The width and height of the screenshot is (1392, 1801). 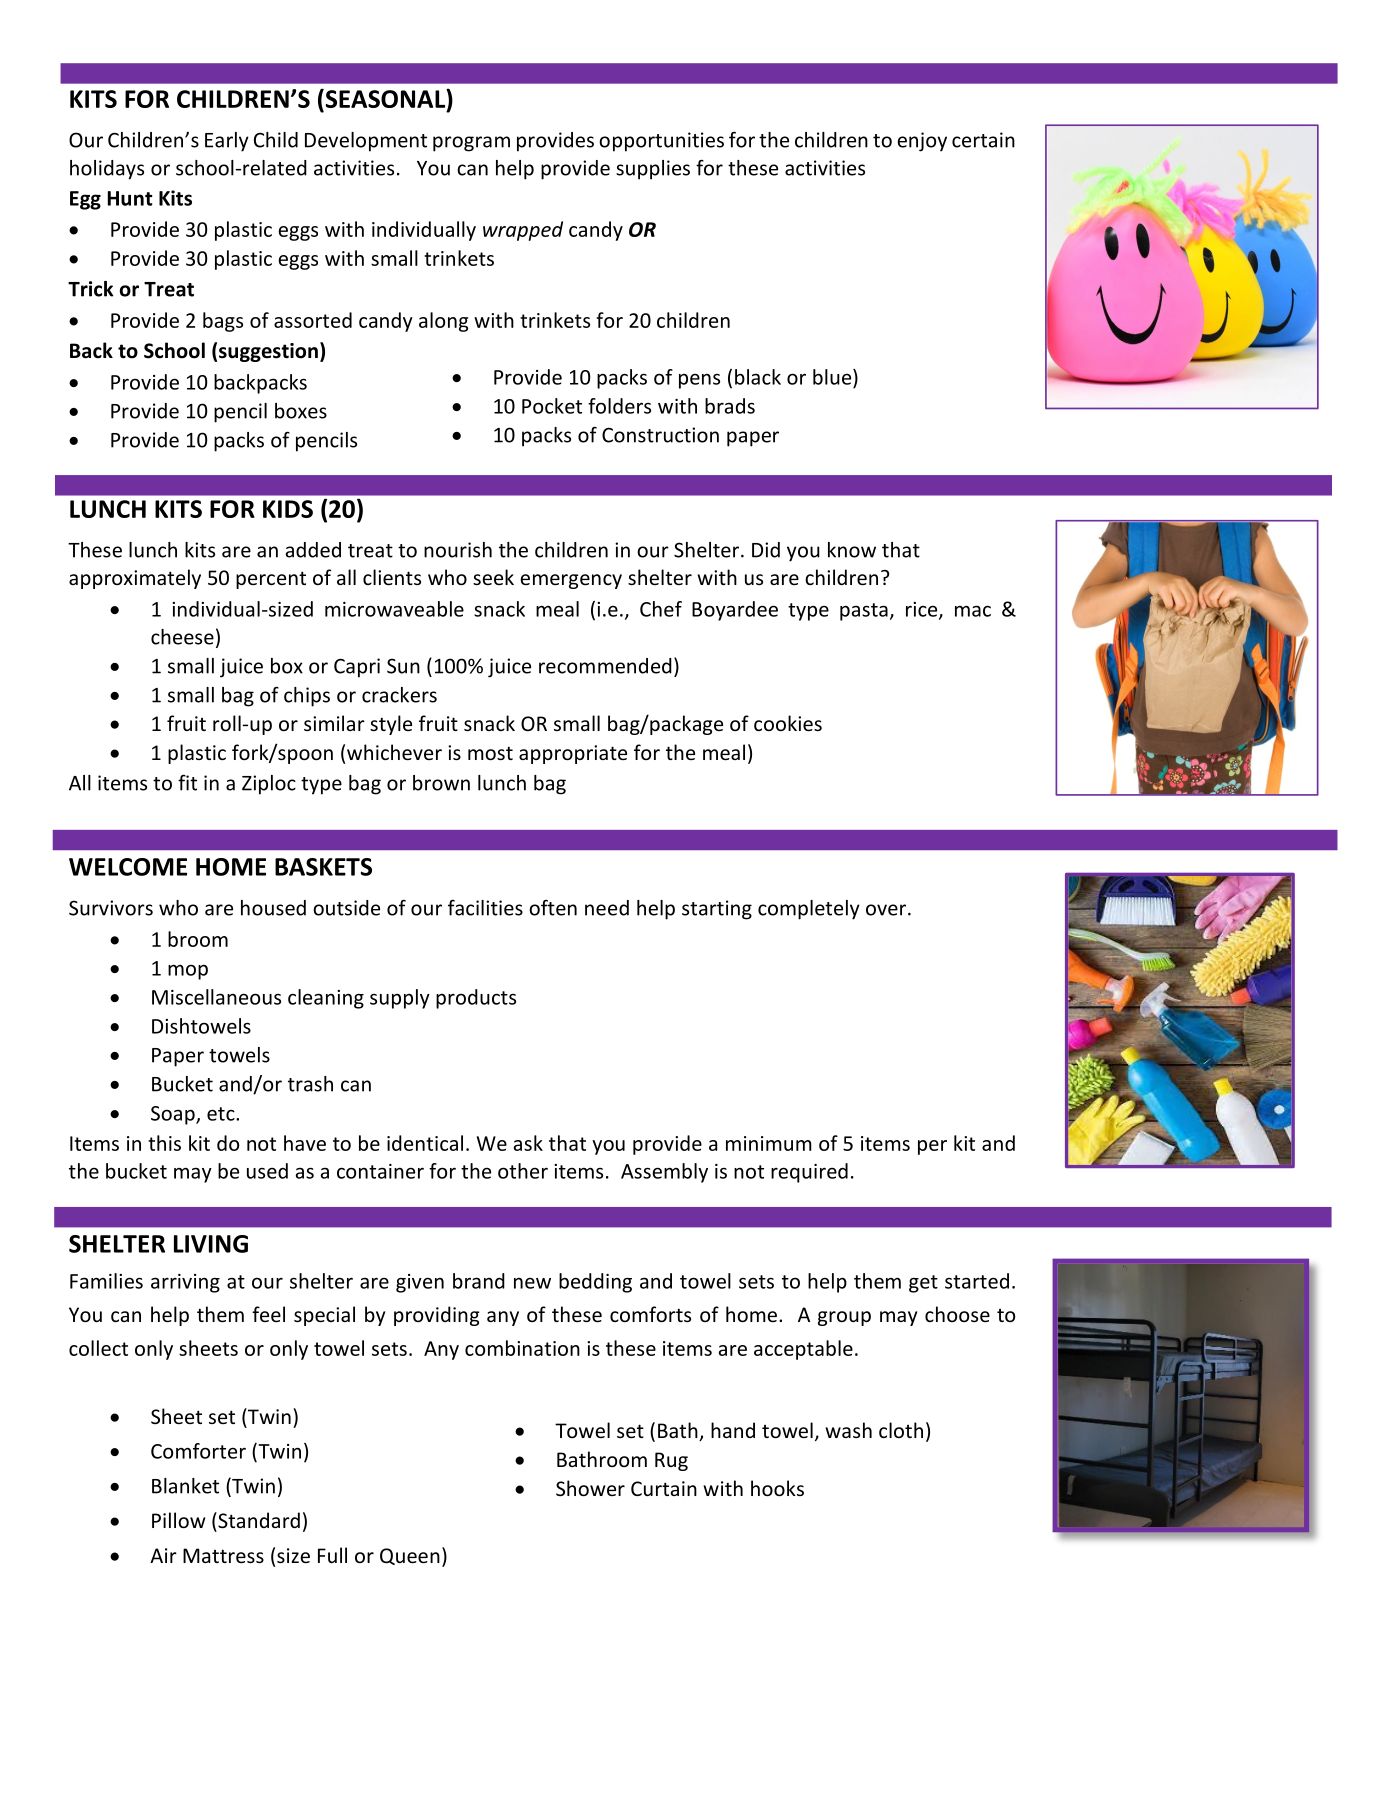 What do you see at coordinates (922, 142) in the screenshot?
I see `enjoy` at bounding box center [922, 142].
